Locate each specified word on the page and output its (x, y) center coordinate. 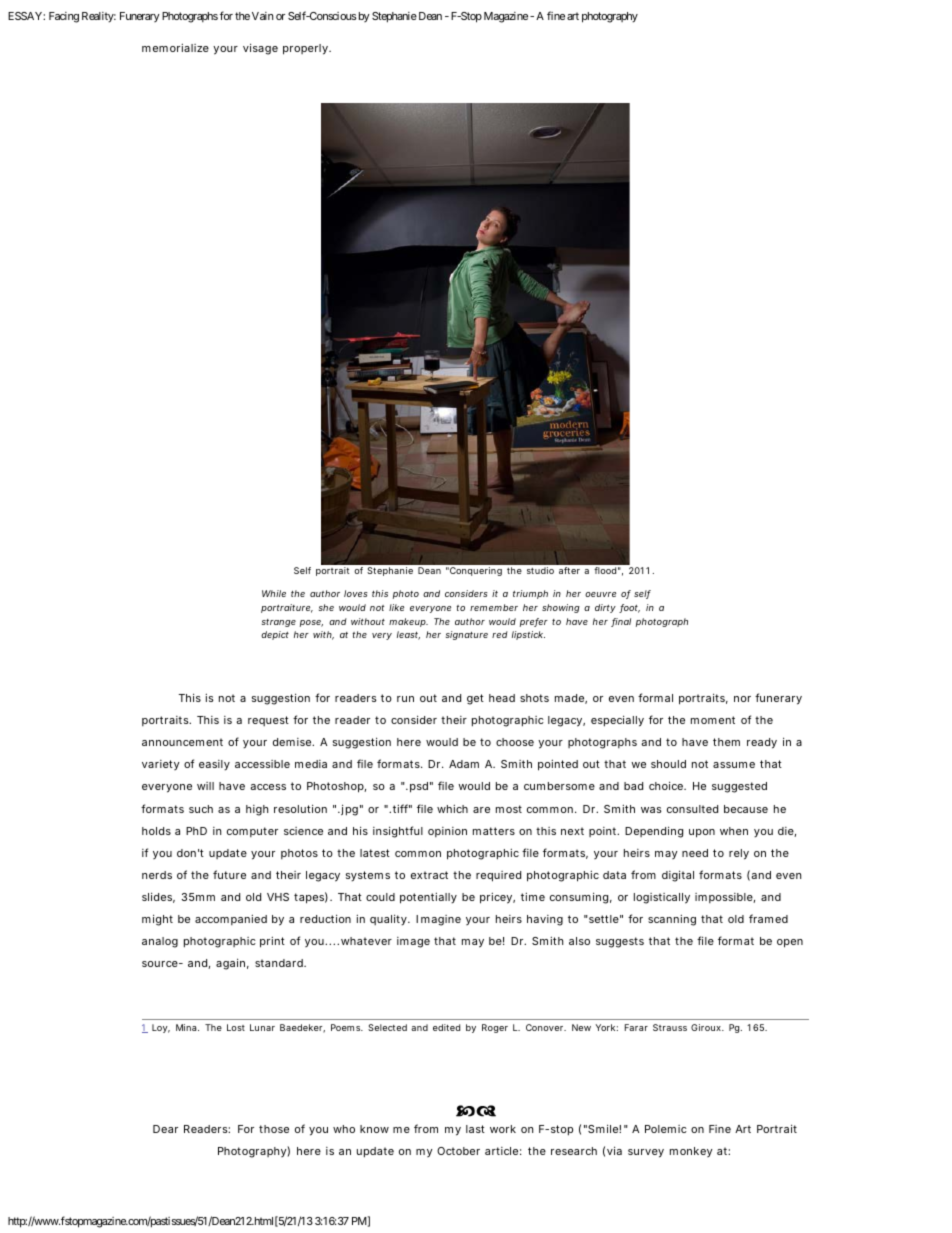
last (475, 1129)
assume (734, 765)
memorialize (175, 47)
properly (306, 49)
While (274, 593)
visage (260, 49)
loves (355, 593)
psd (419, 787)
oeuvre (600, 594)
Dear (165, 1129)
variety (161, 765)
